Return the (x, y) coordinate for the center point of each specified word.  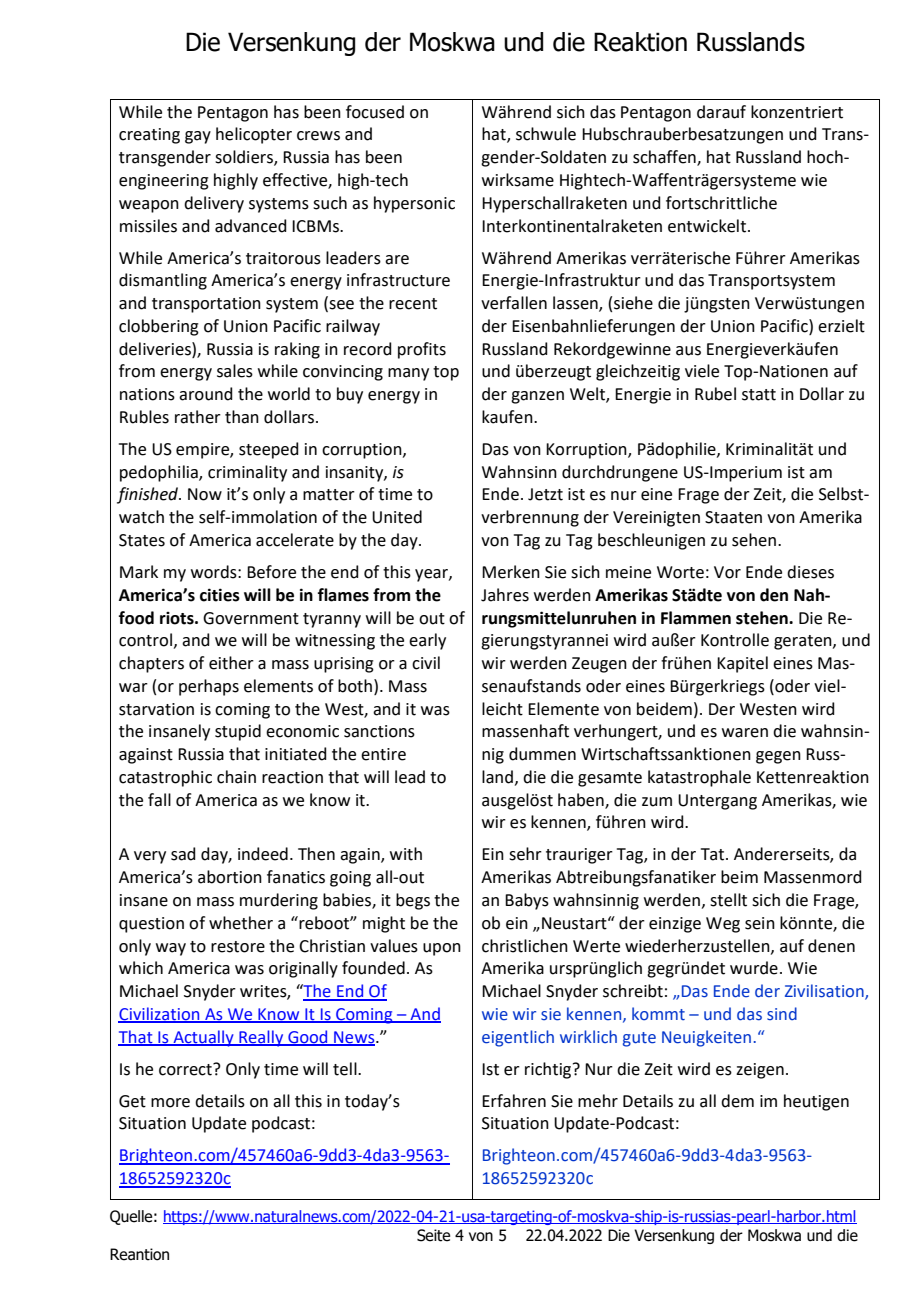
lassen (576, 304)
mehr (598, 1101)
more (170, 1103)
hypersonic (414, 204)
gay (198, 137)
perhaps (209, 687)
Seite (433, 1235)
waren (745, 733)
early (427, 641)
